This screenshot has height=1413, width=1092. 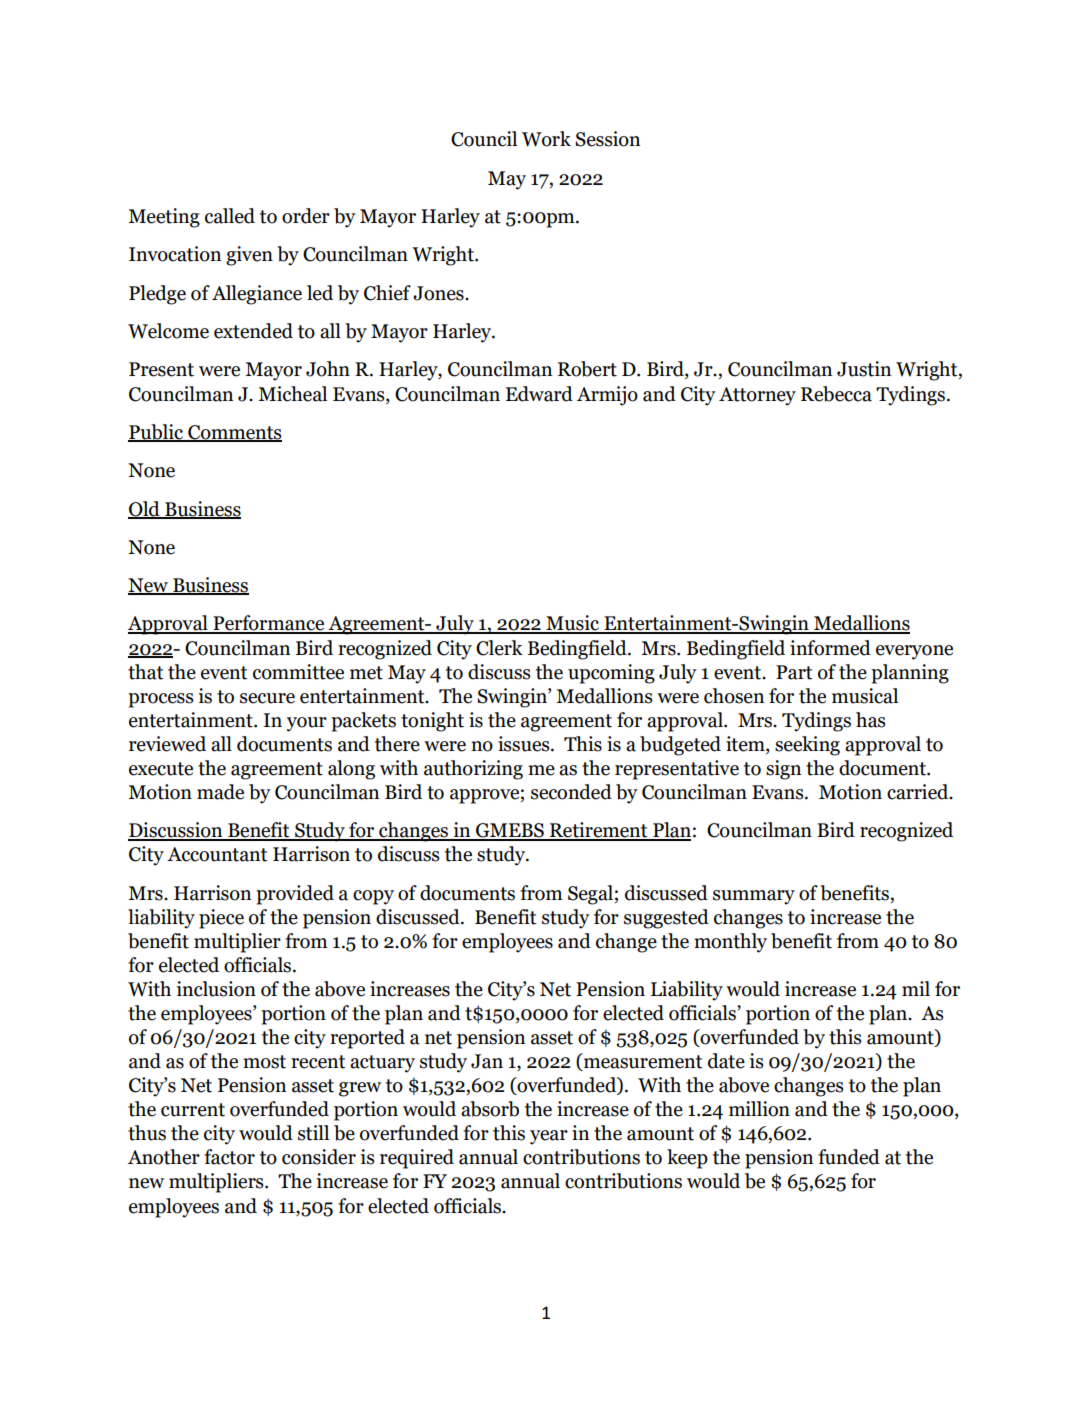 What do you see at coordinates (230, 216) in the screenshot?
I see `called` at bounding box center [230, 216].
